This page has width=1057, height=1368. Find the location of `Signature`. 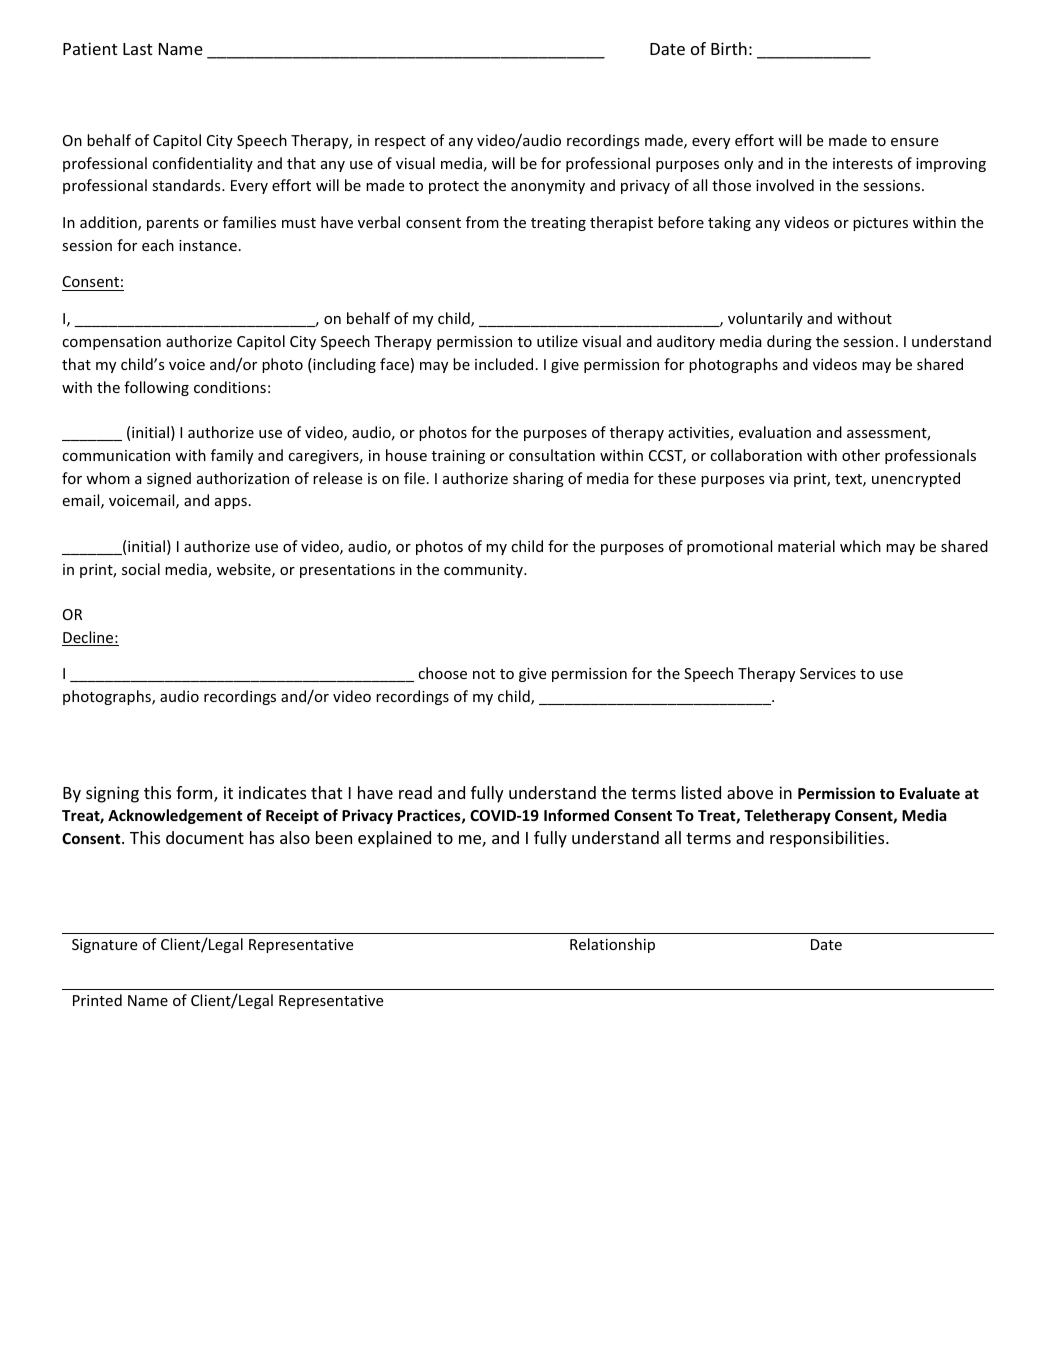

Signature is located at coordinates (105, 946).
